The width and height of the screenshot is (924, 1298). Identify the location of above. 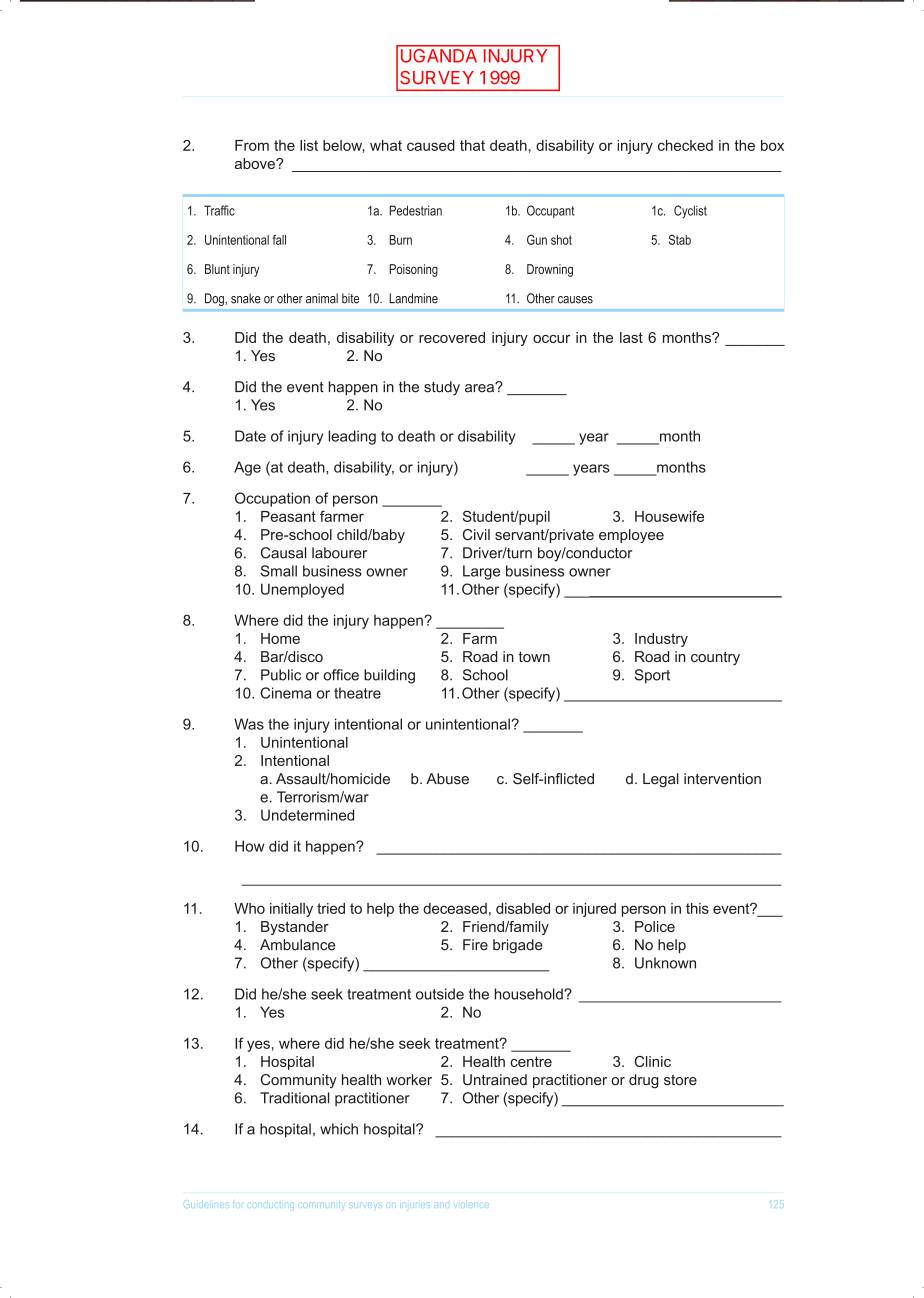
(256, 163).
